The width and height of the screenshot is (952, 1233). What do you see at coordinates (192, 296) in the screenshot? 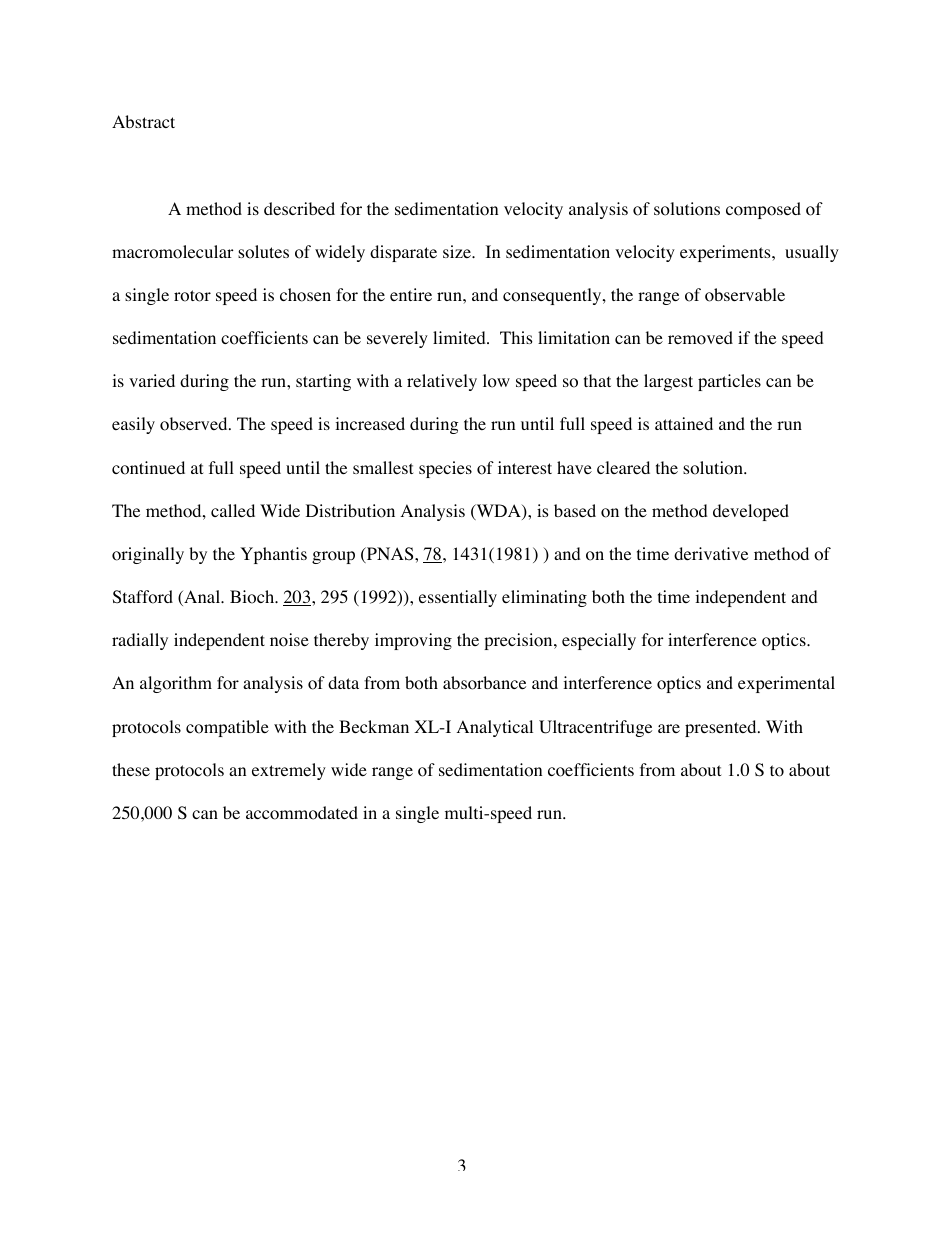
I see `rotor` at bounding box center [192, 296].
